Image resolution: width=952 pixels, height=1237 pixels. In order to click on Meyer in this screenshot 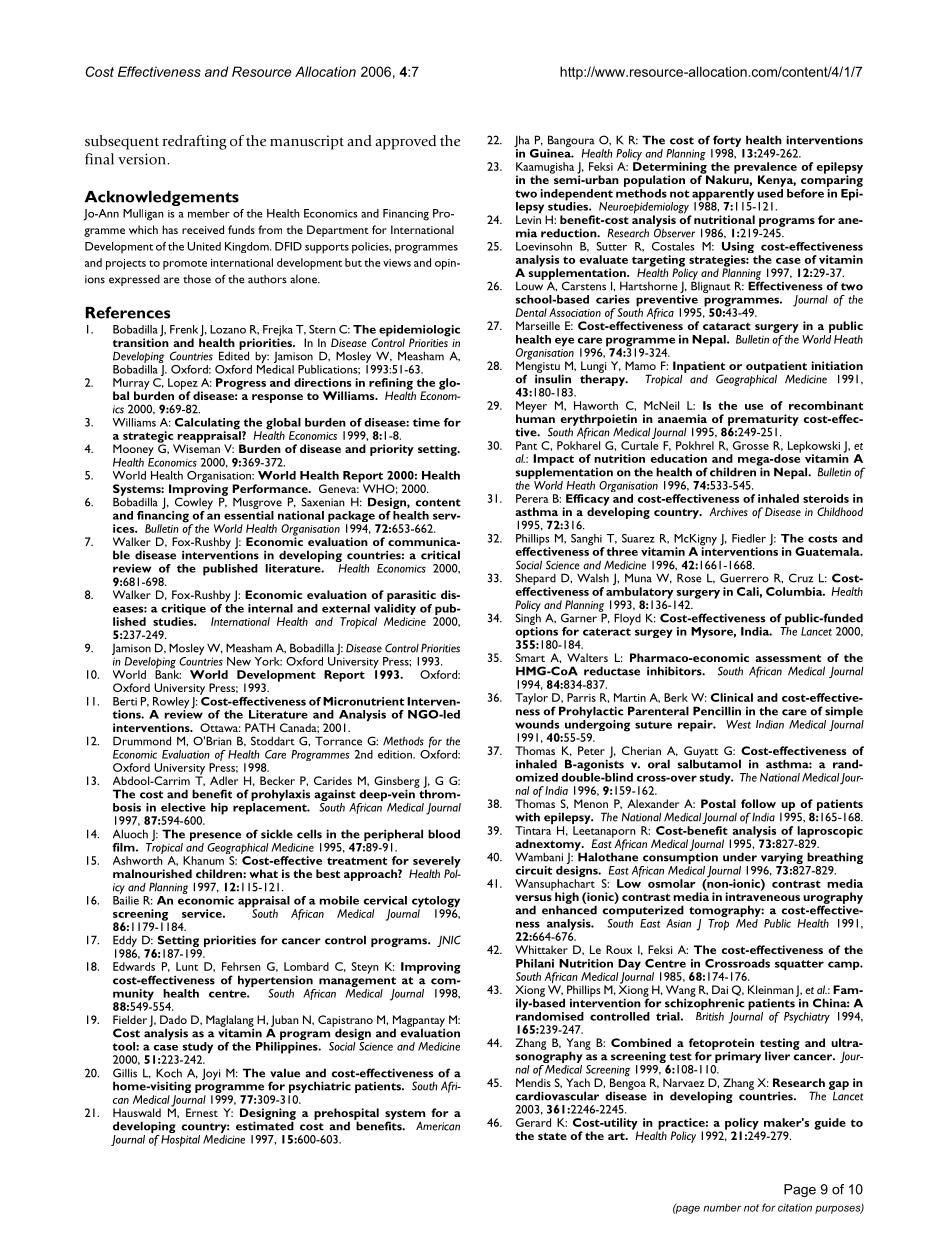, I will do `click(531, 408)`.
